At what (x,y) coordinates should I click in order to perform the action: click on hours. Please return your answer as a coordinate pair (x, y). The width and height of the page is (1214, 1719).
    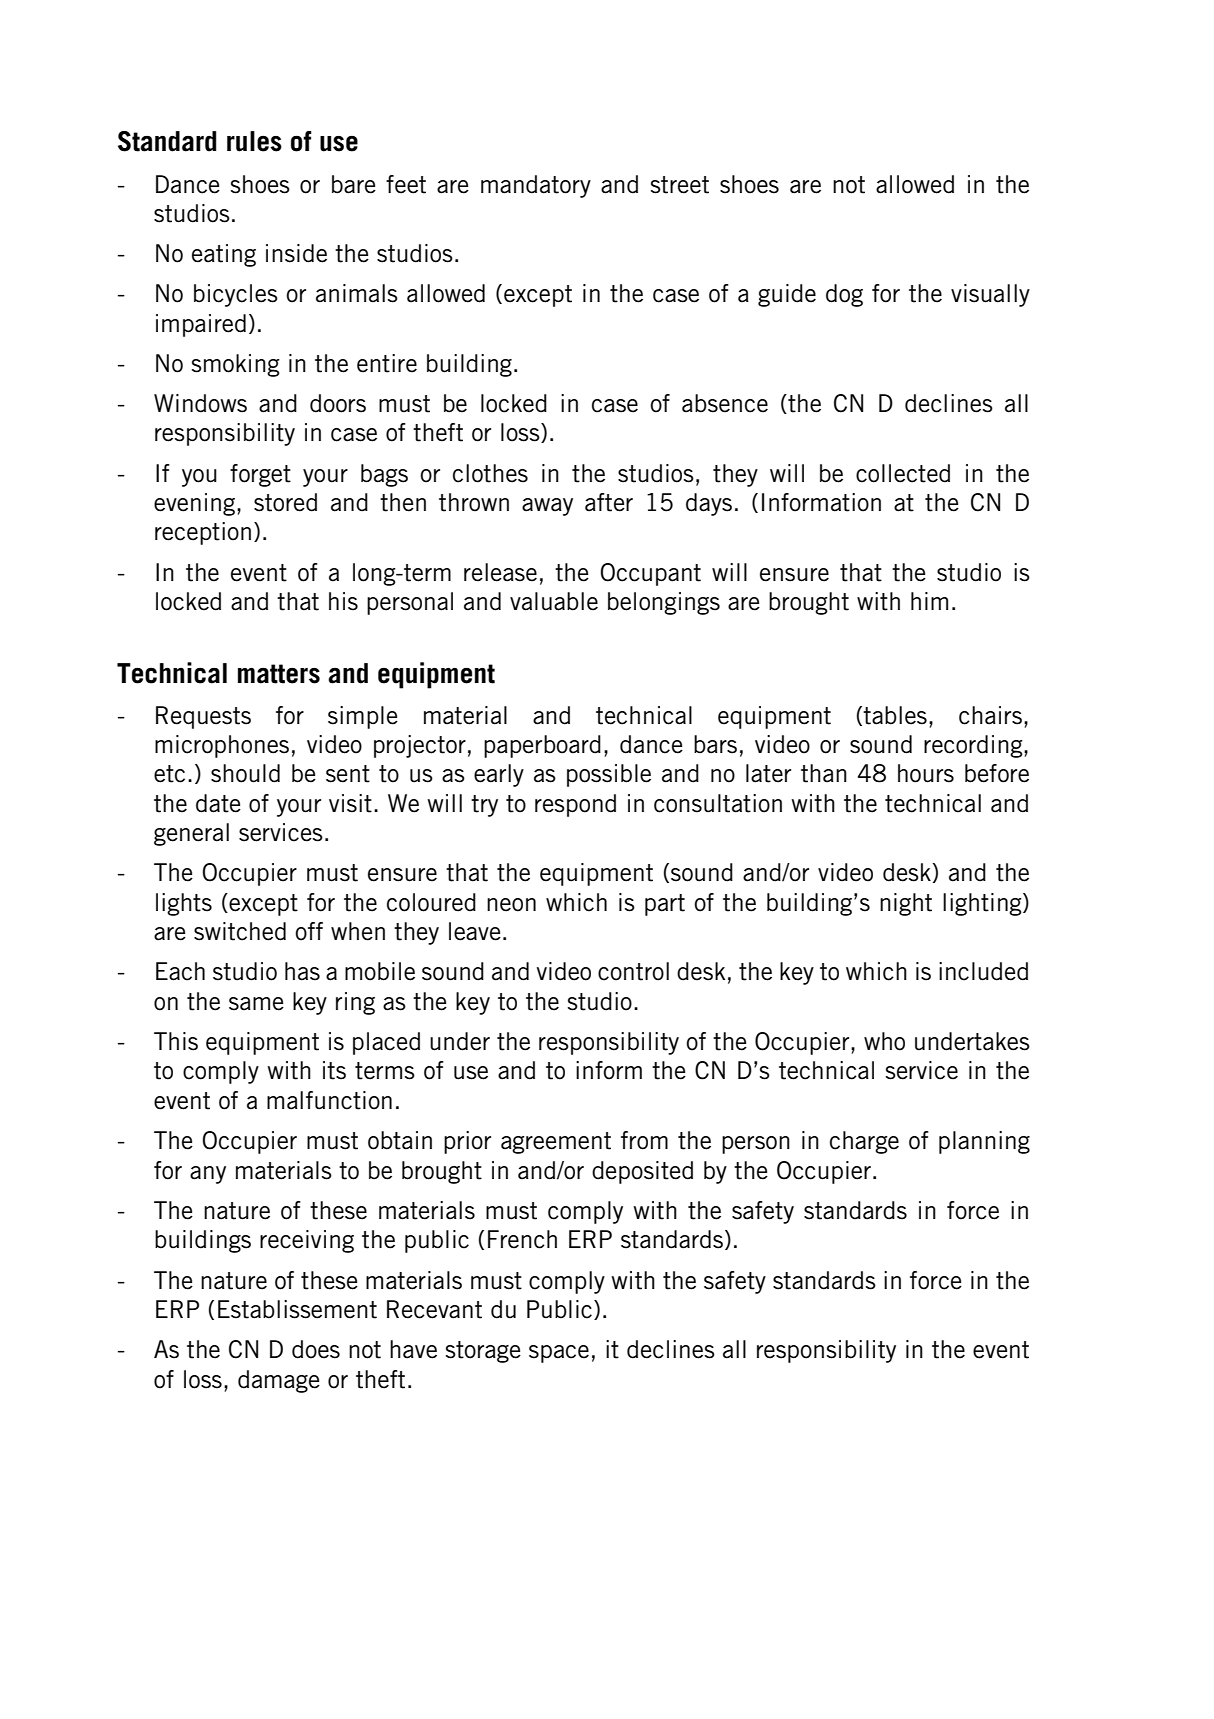
    Looking at the image, I should click on (926, 773).
